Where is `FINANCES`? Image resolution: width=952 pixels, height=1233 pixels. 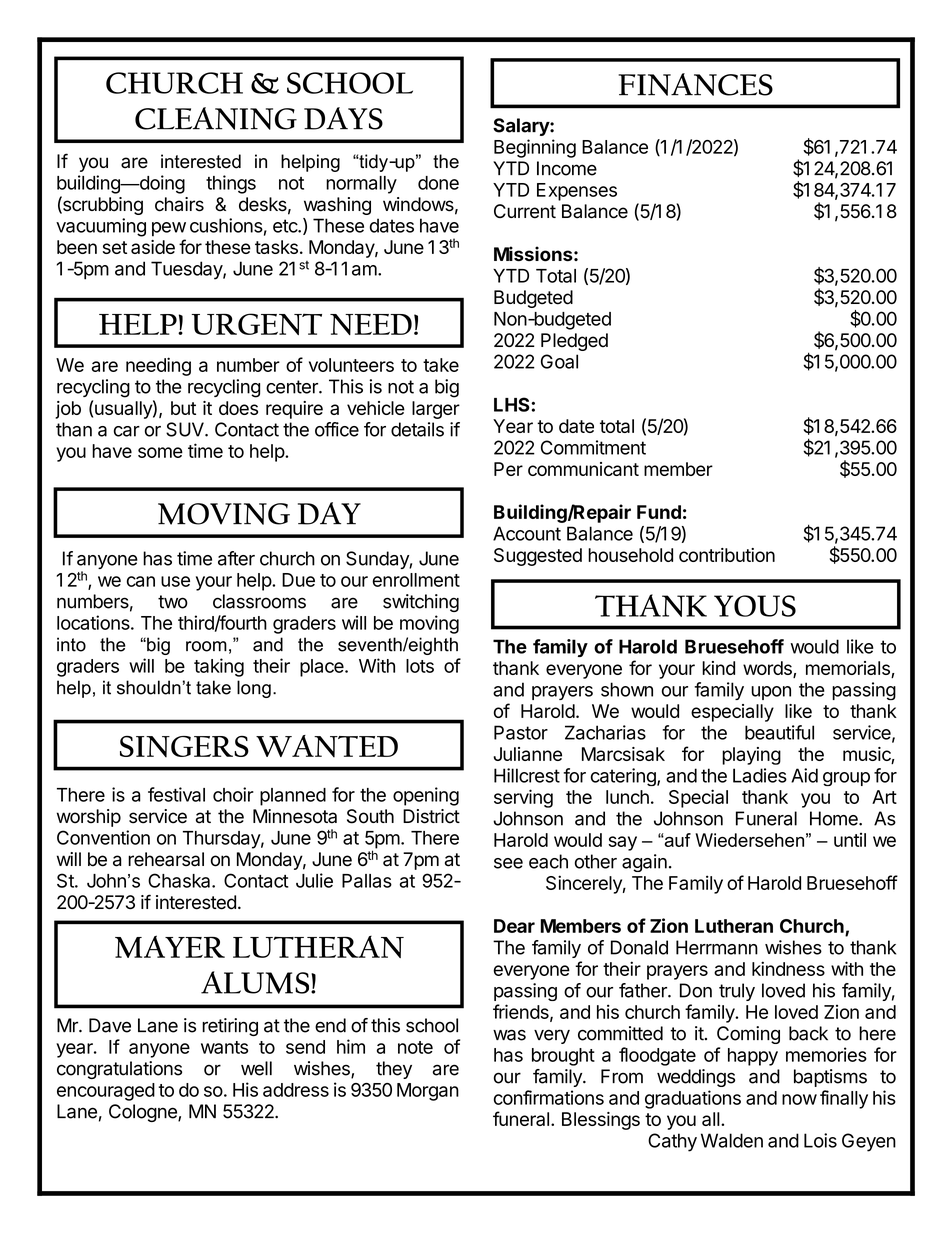 FINANCES is located at coordinates (695, 84).
